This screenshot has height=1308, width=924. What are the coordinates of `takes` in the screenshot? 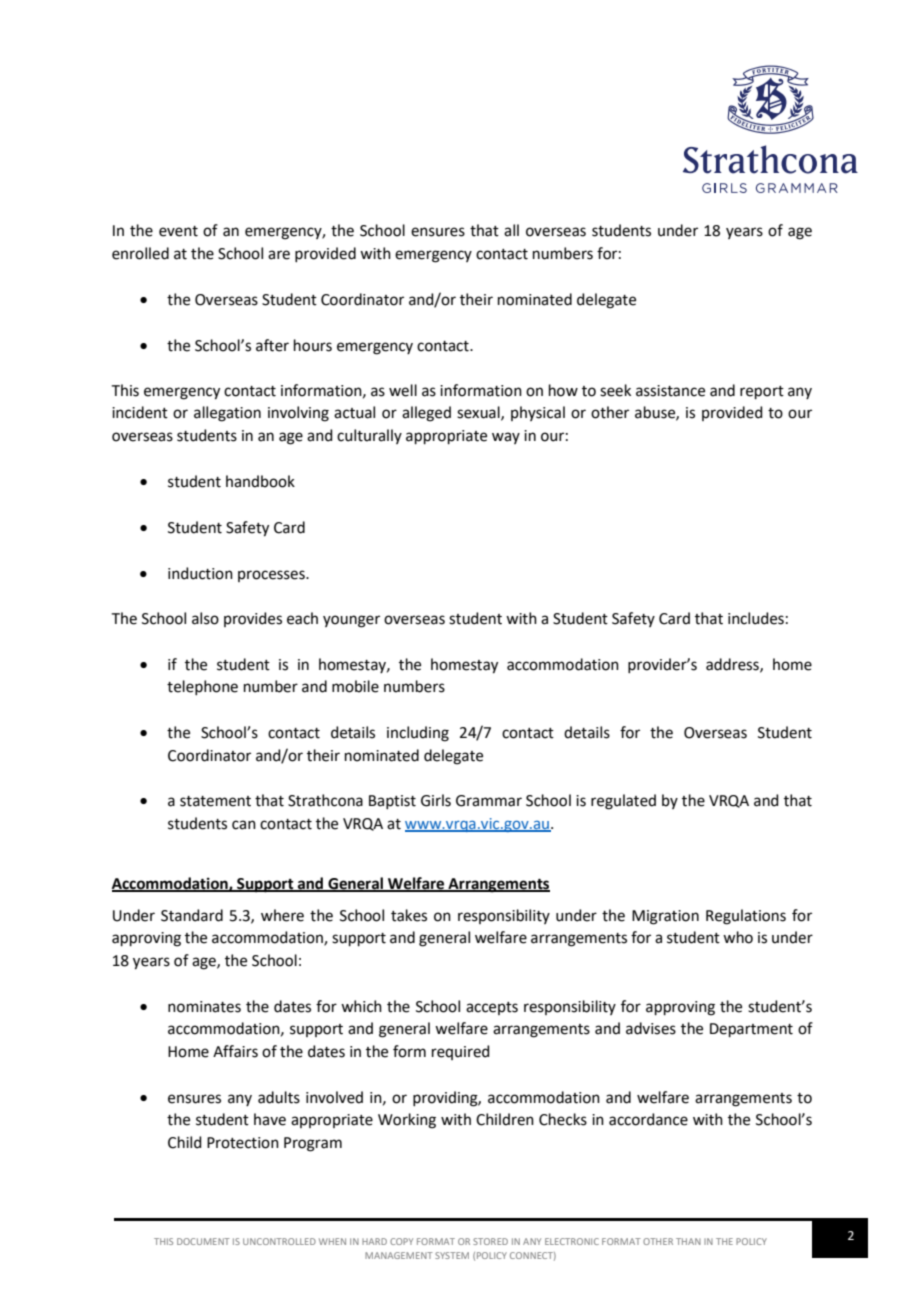 It's located at (409, 915).
